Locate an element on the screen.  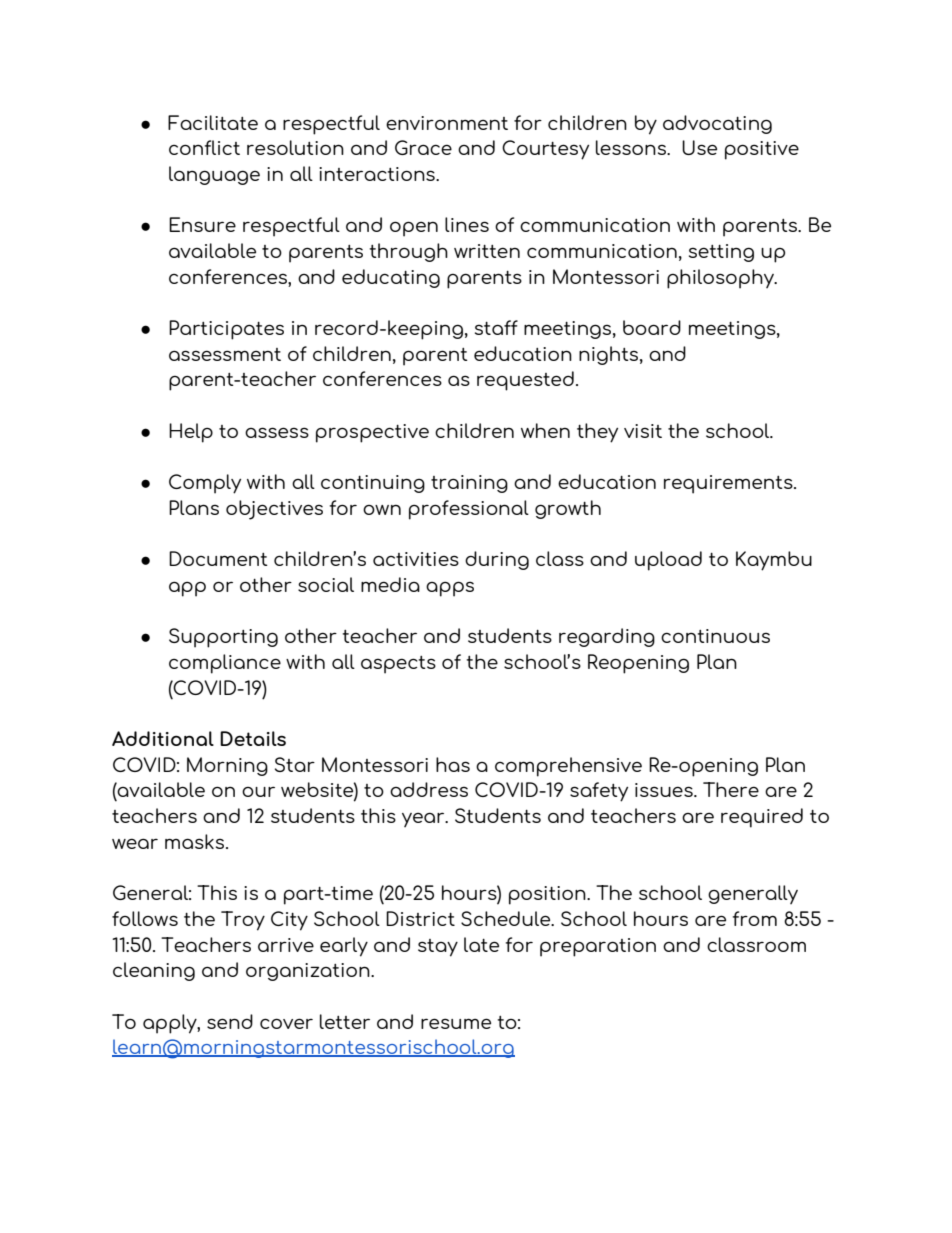
conflict is located at coordinates (204, 147).
